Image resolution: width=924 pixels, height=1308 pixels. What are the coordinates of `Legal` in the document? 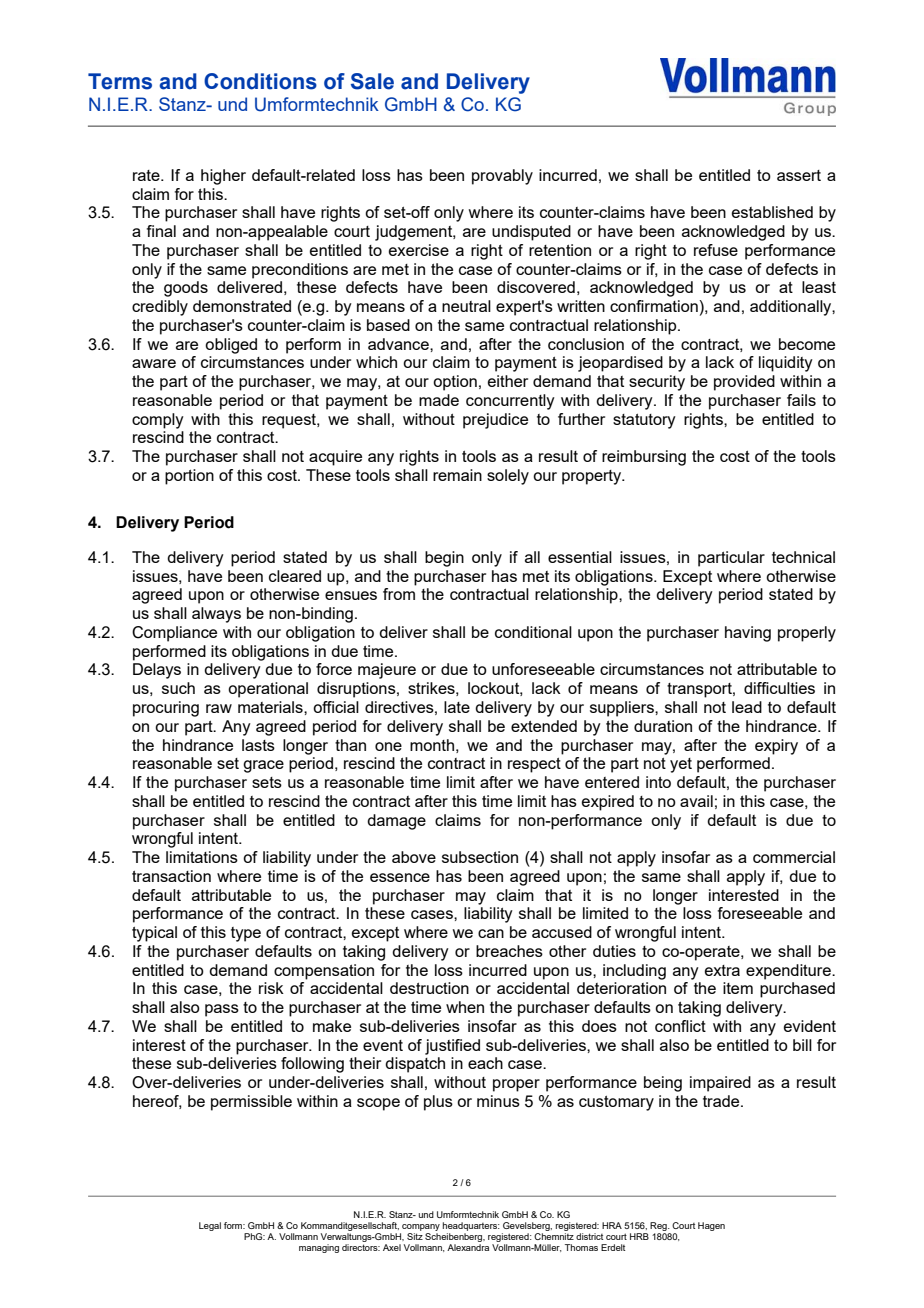 It's located at (210, 1226).
